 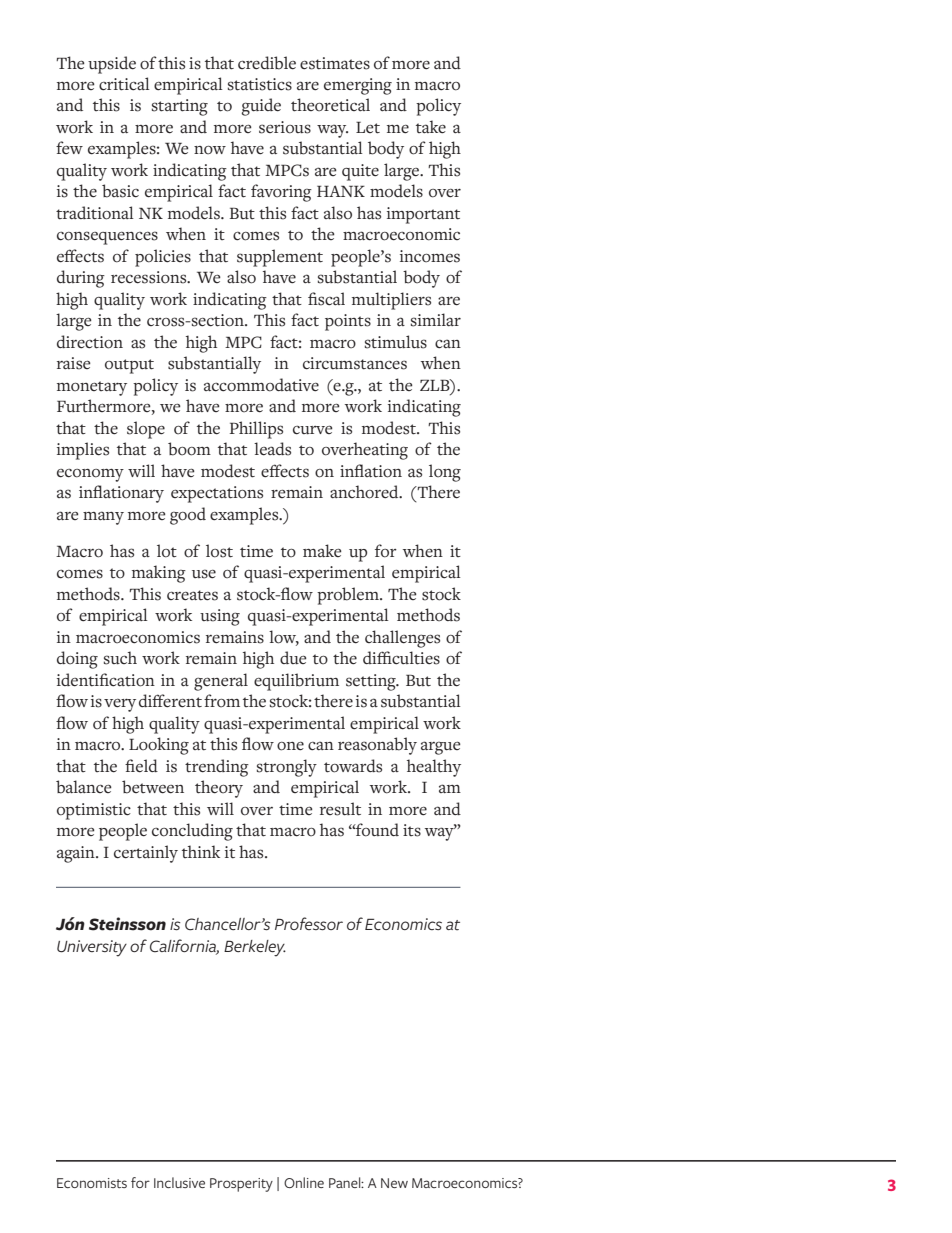 What do you see at coordinates (92, 1183) in the screenshot?
I see `Economists` at bounding box center [92, 1183].
